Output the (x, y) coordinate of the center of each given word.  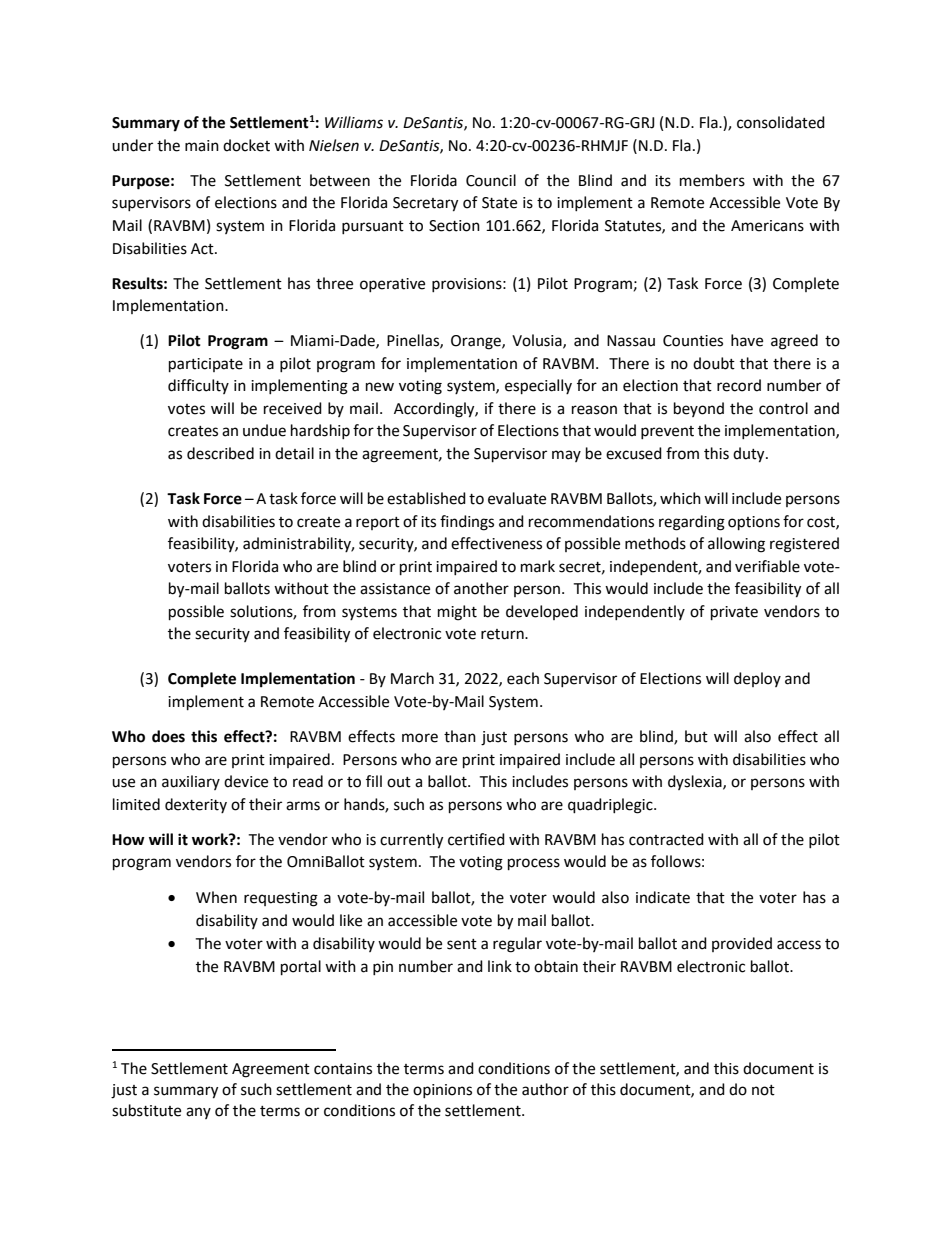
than (460, 736)
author (545, 1089)
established (426, 498)
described (220, 453)
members (712, 180)
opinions (442, 1091)
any (198, 1113)
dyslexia (696, 782)
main (202, 146)
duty (750, 455)
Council (491, 180)
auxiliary (191, 782)
